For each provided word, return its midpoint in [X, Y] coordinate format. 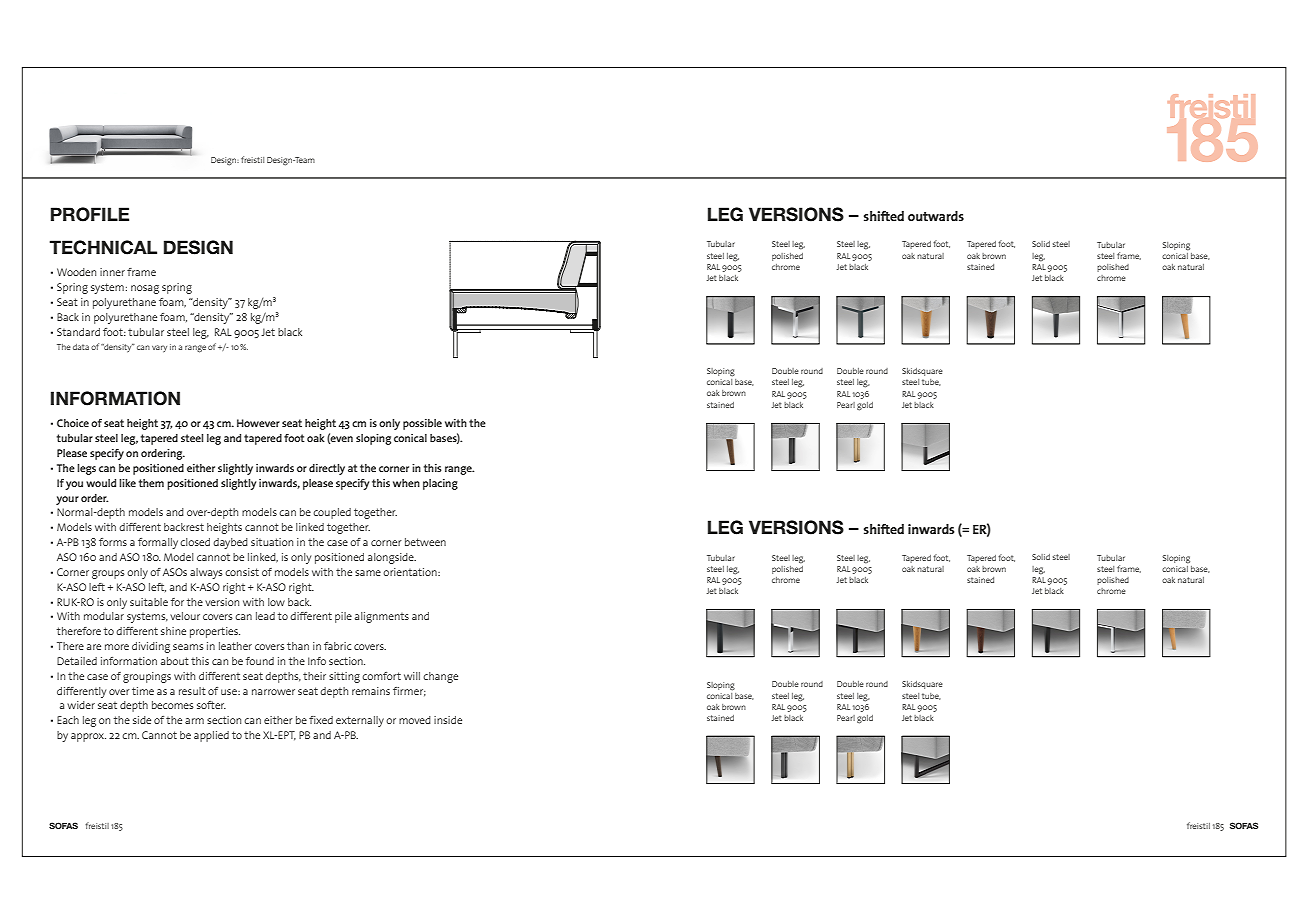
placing [440, 484]
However [258, 423]
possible [422, 424]
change [440, 677]
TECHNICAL [103, 247]
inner [112, 272]
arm [194, 721]
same [368, 573]
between [425, 542]
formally [158, 543]
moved [415, 720]
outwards [936, 216]
